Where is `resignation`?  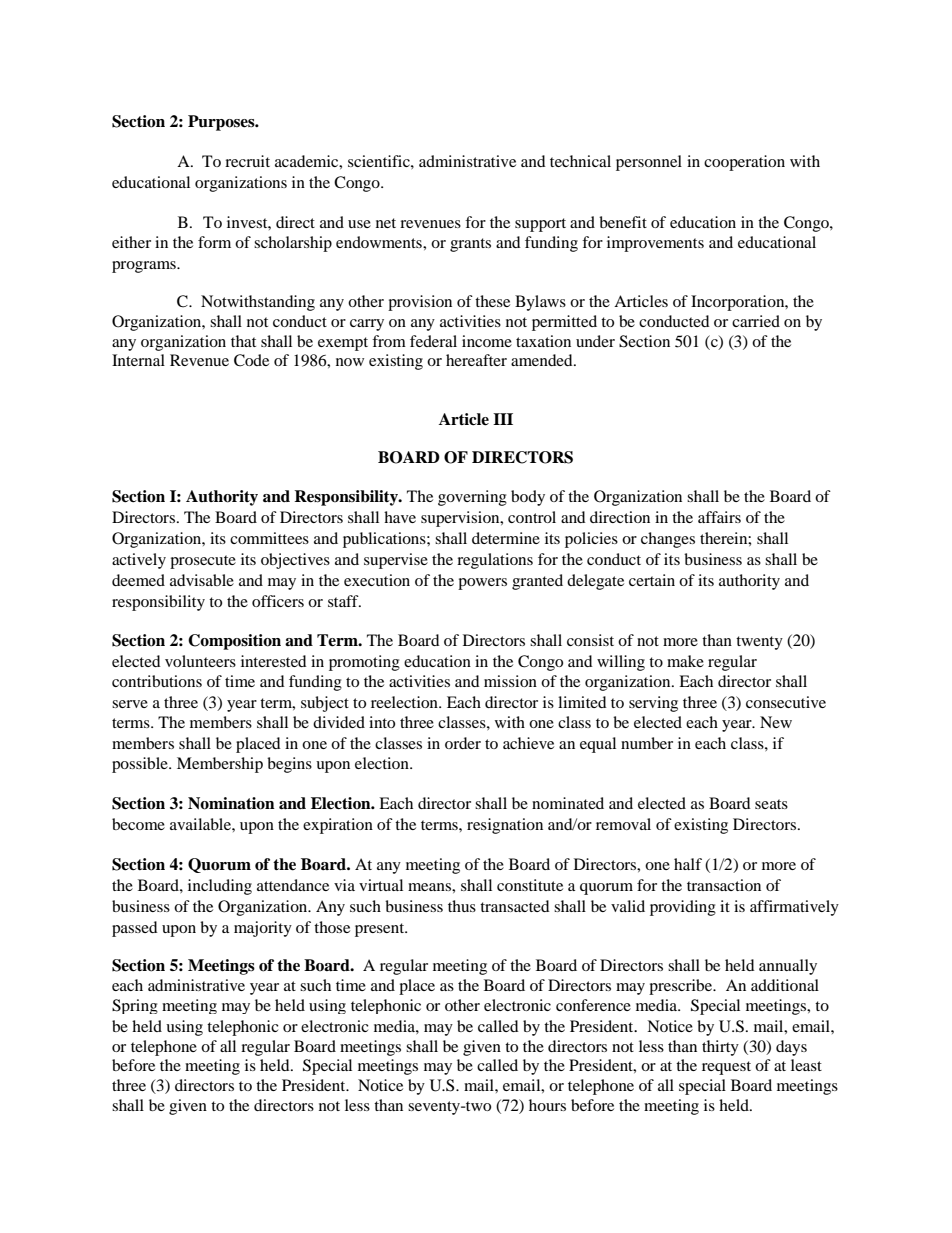 resignation is located at coordinates (505, 826).
